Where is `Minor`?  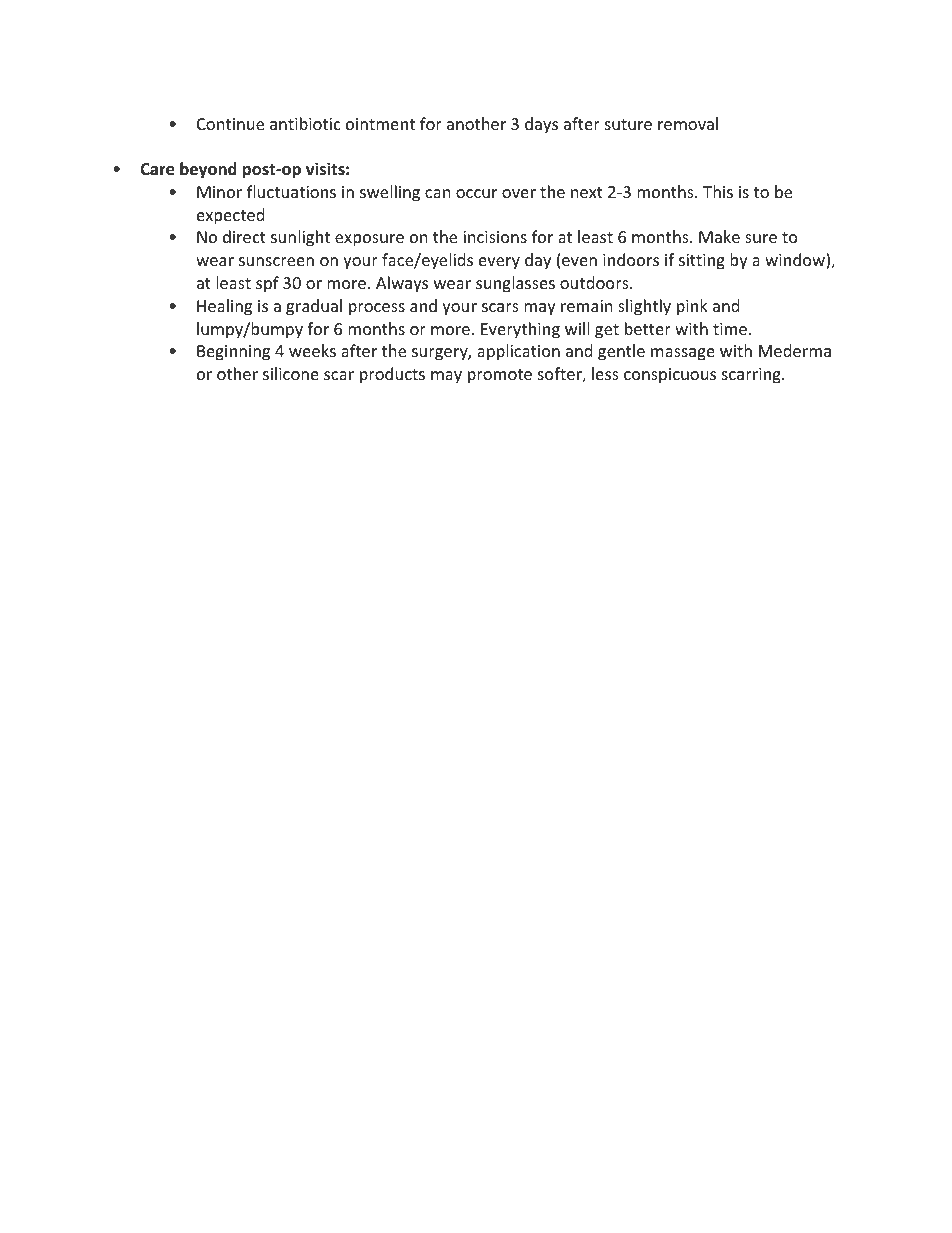
Minor is located at coordinates (219, 192).
